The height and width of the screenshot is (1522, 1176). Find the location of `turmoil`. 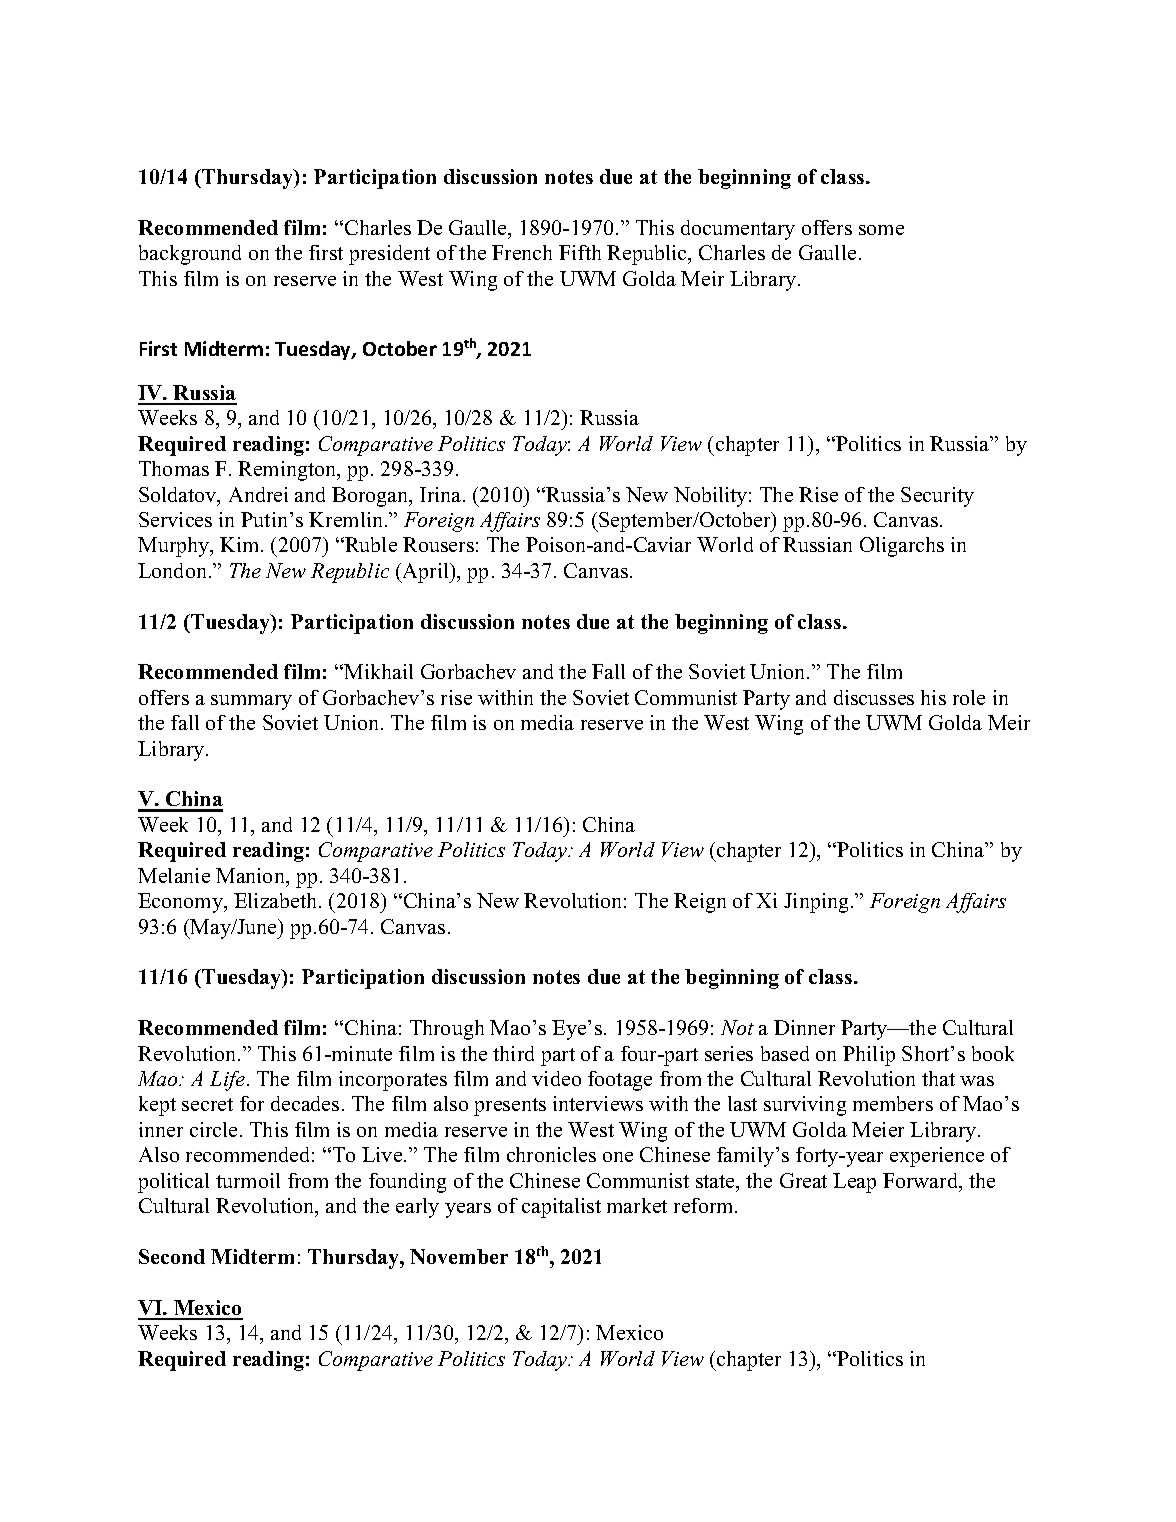

turmoil is located at coordinates (248, 1180).
